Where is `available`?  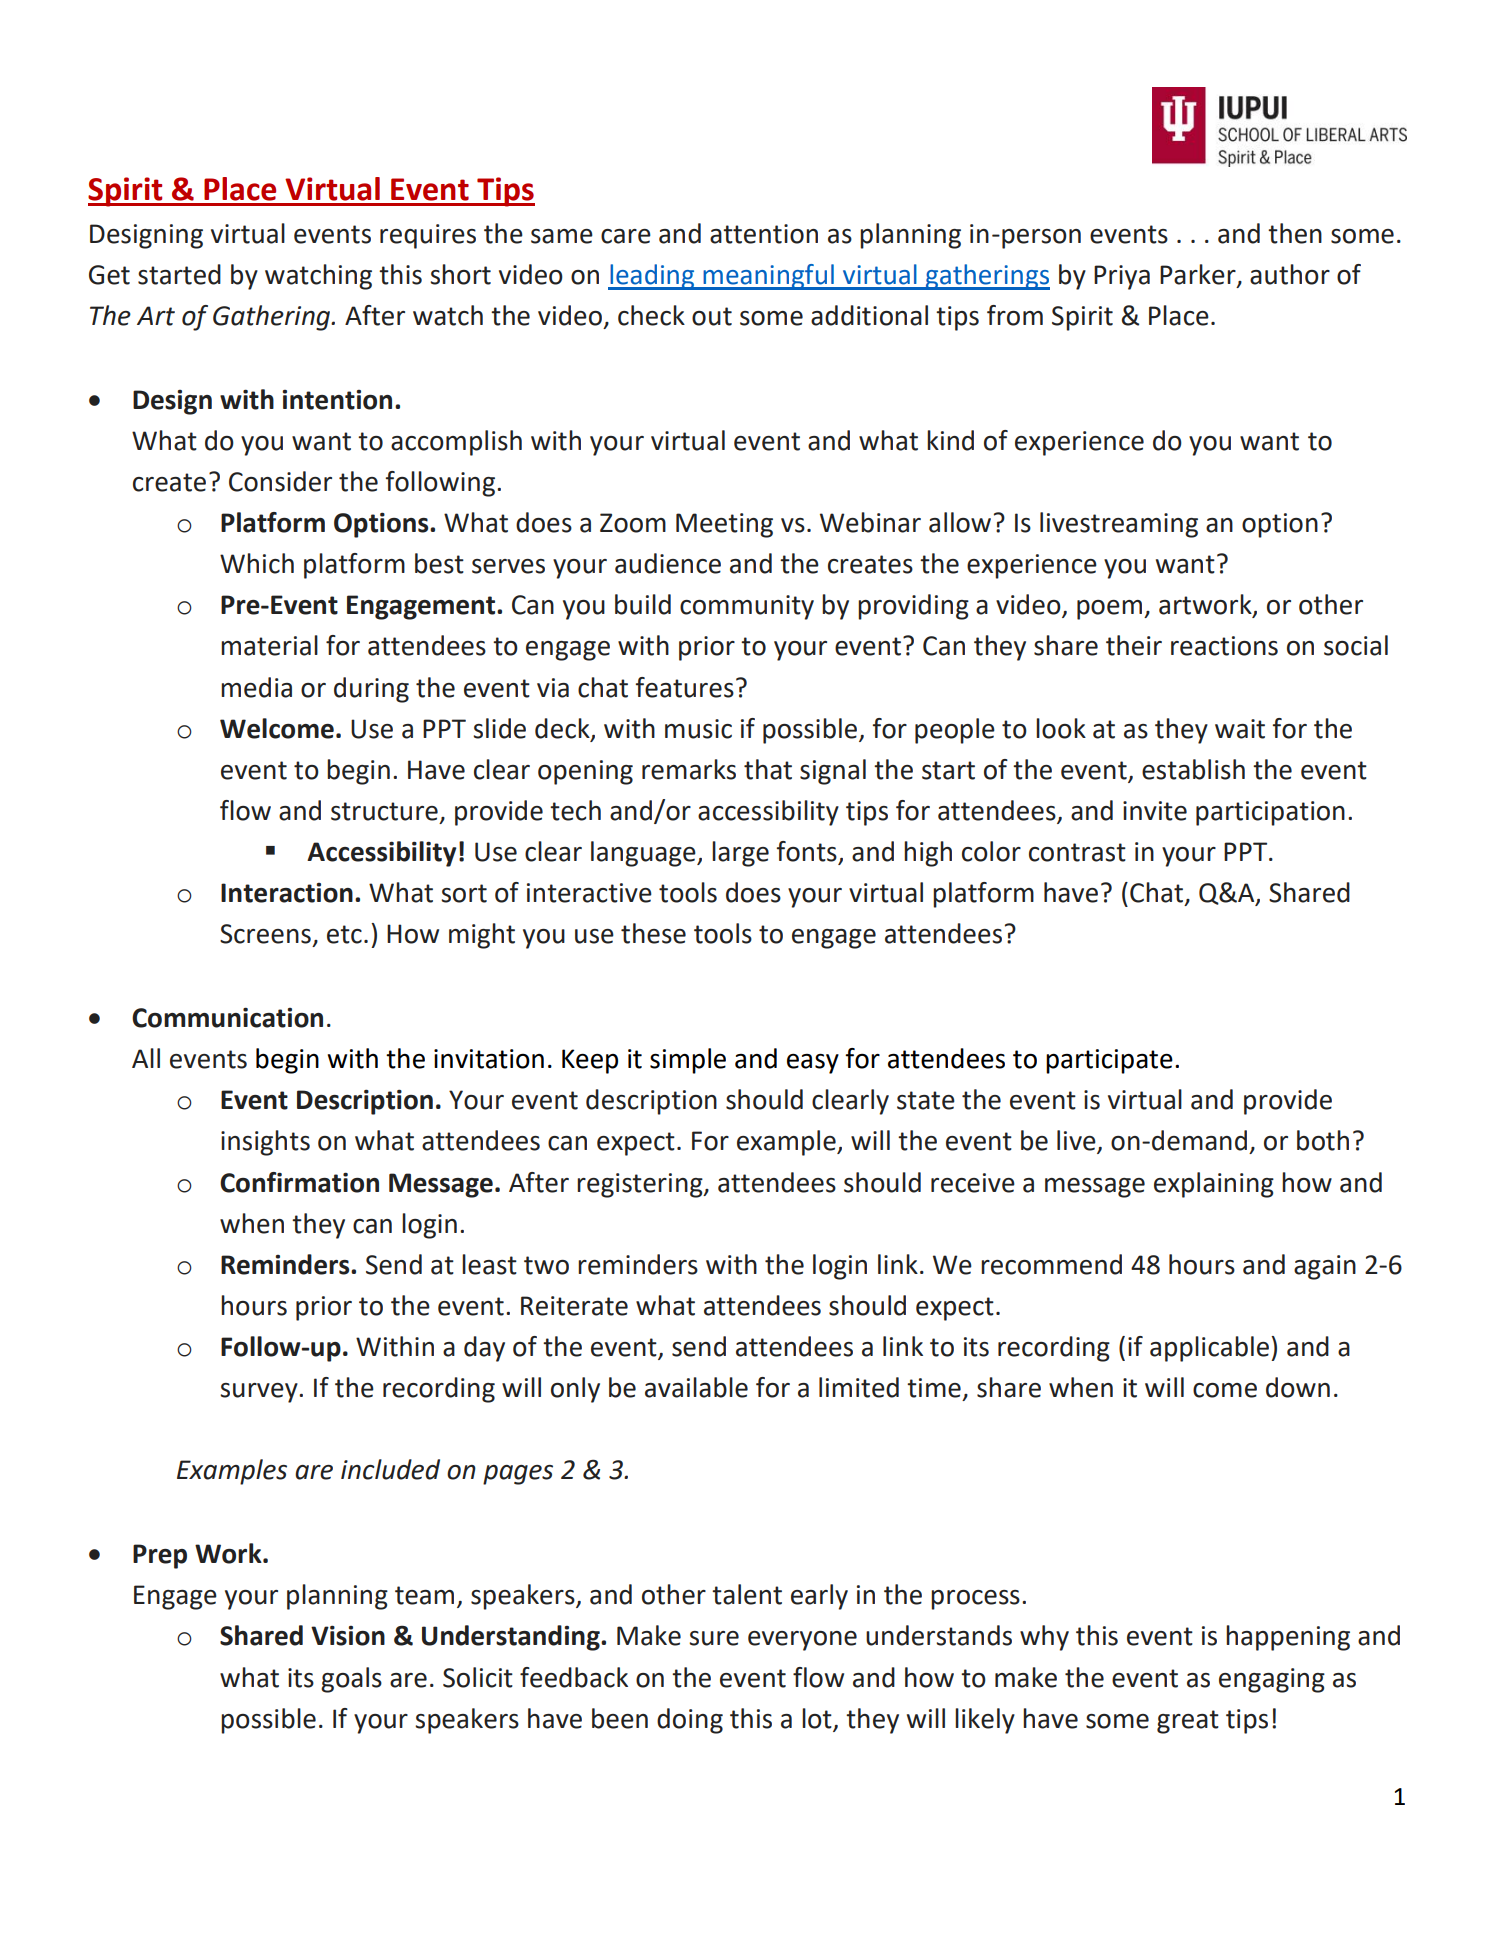
available is located at coordinates (696, 1387).
